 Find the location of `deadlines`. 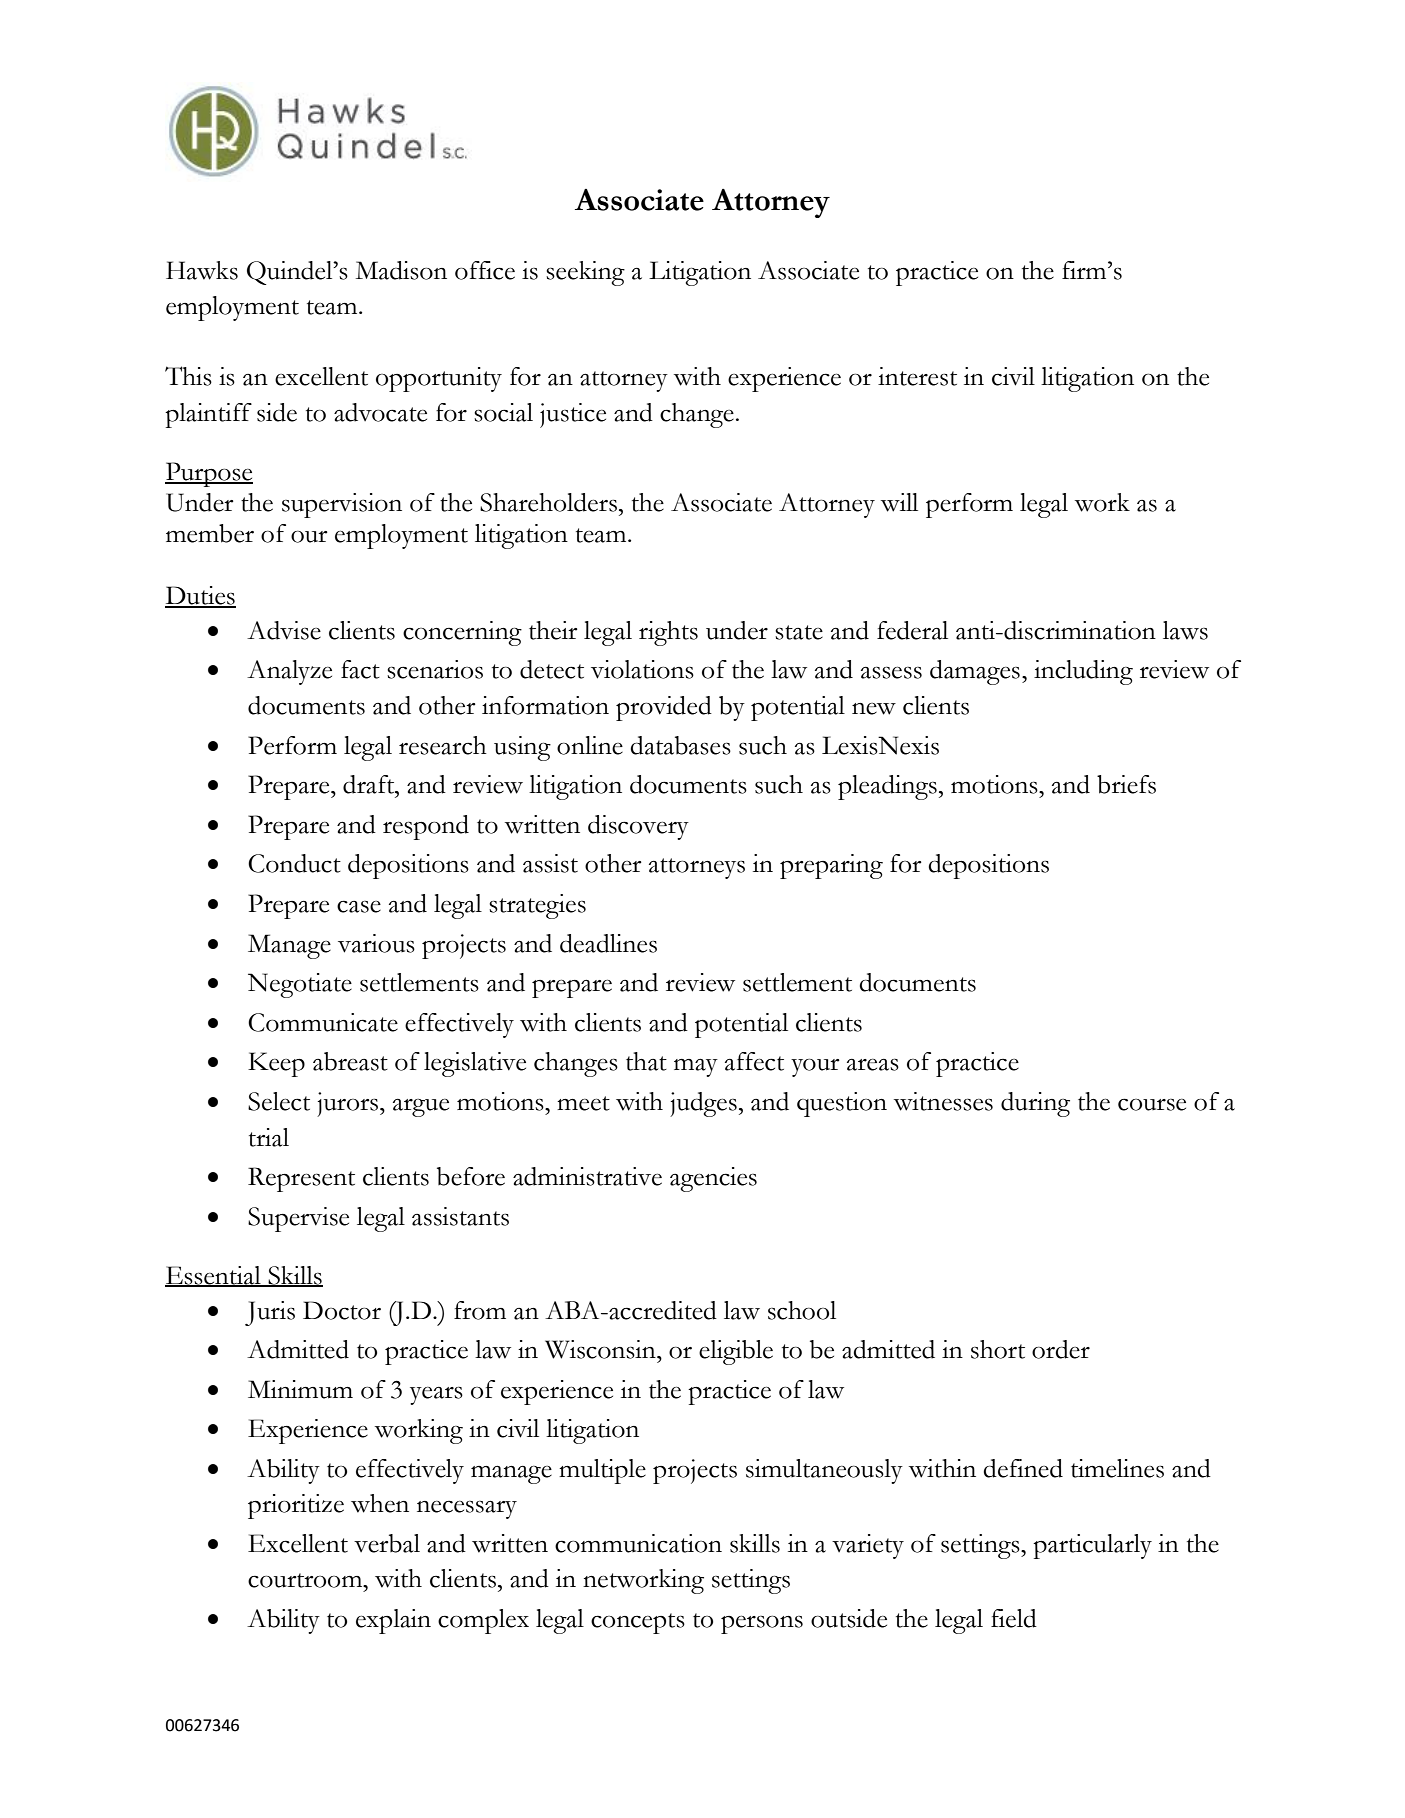

deadlines is located at coordinates (608, 943).
